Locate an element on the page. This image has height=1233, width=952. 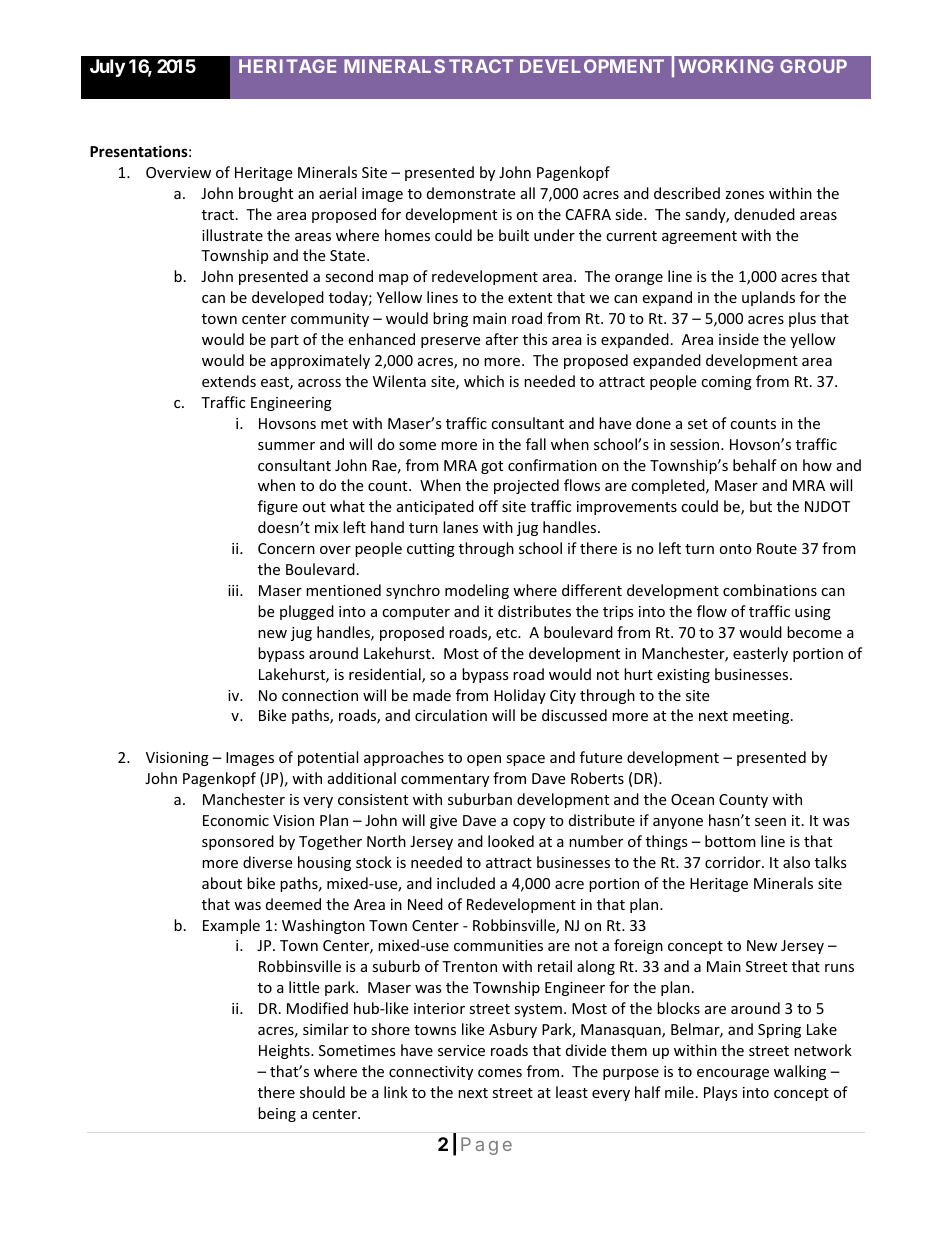
open is located at coordinates (484, 760).
